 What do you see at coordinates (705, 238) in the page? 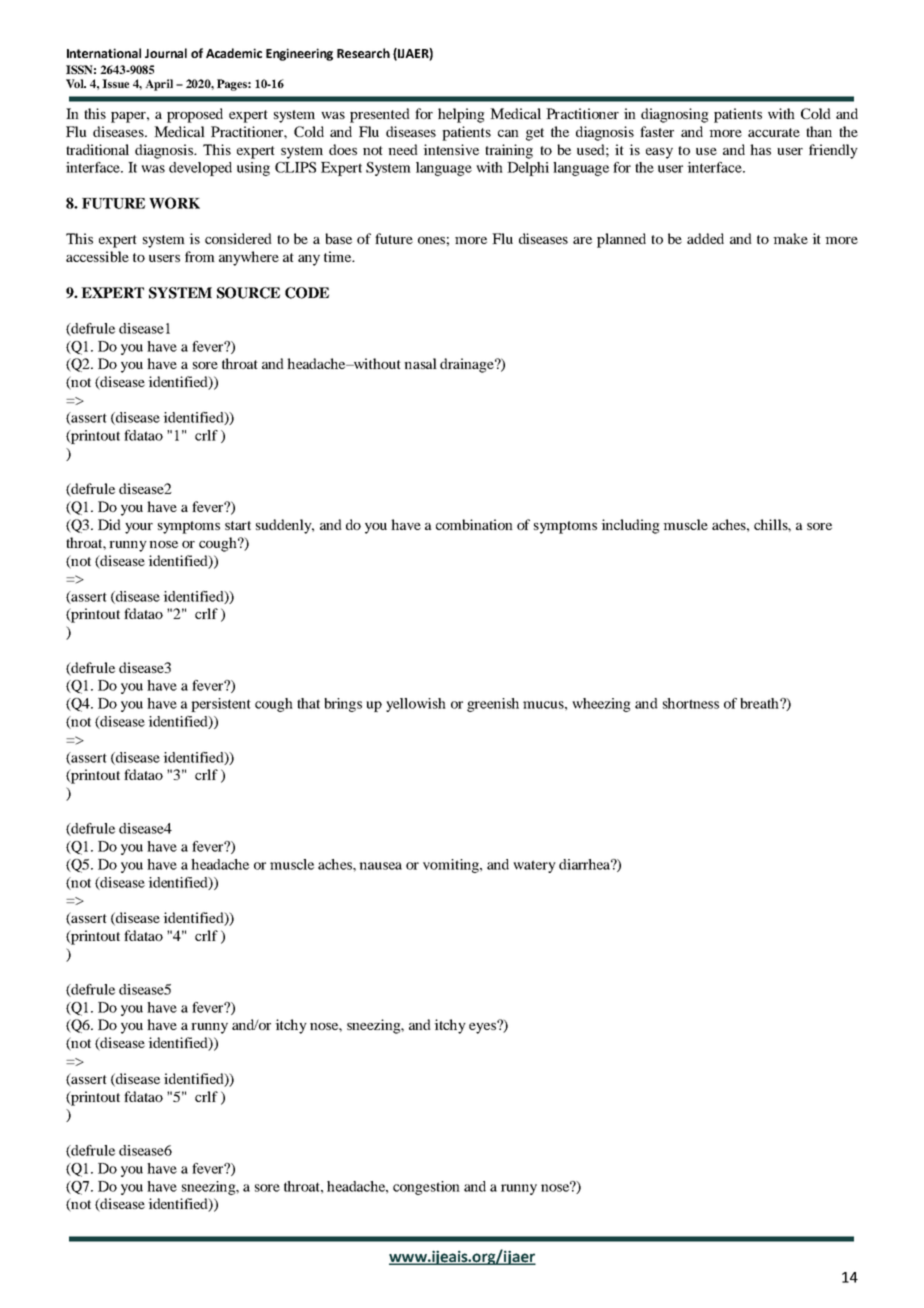
I see `added` at bounding box center [705, 238].
